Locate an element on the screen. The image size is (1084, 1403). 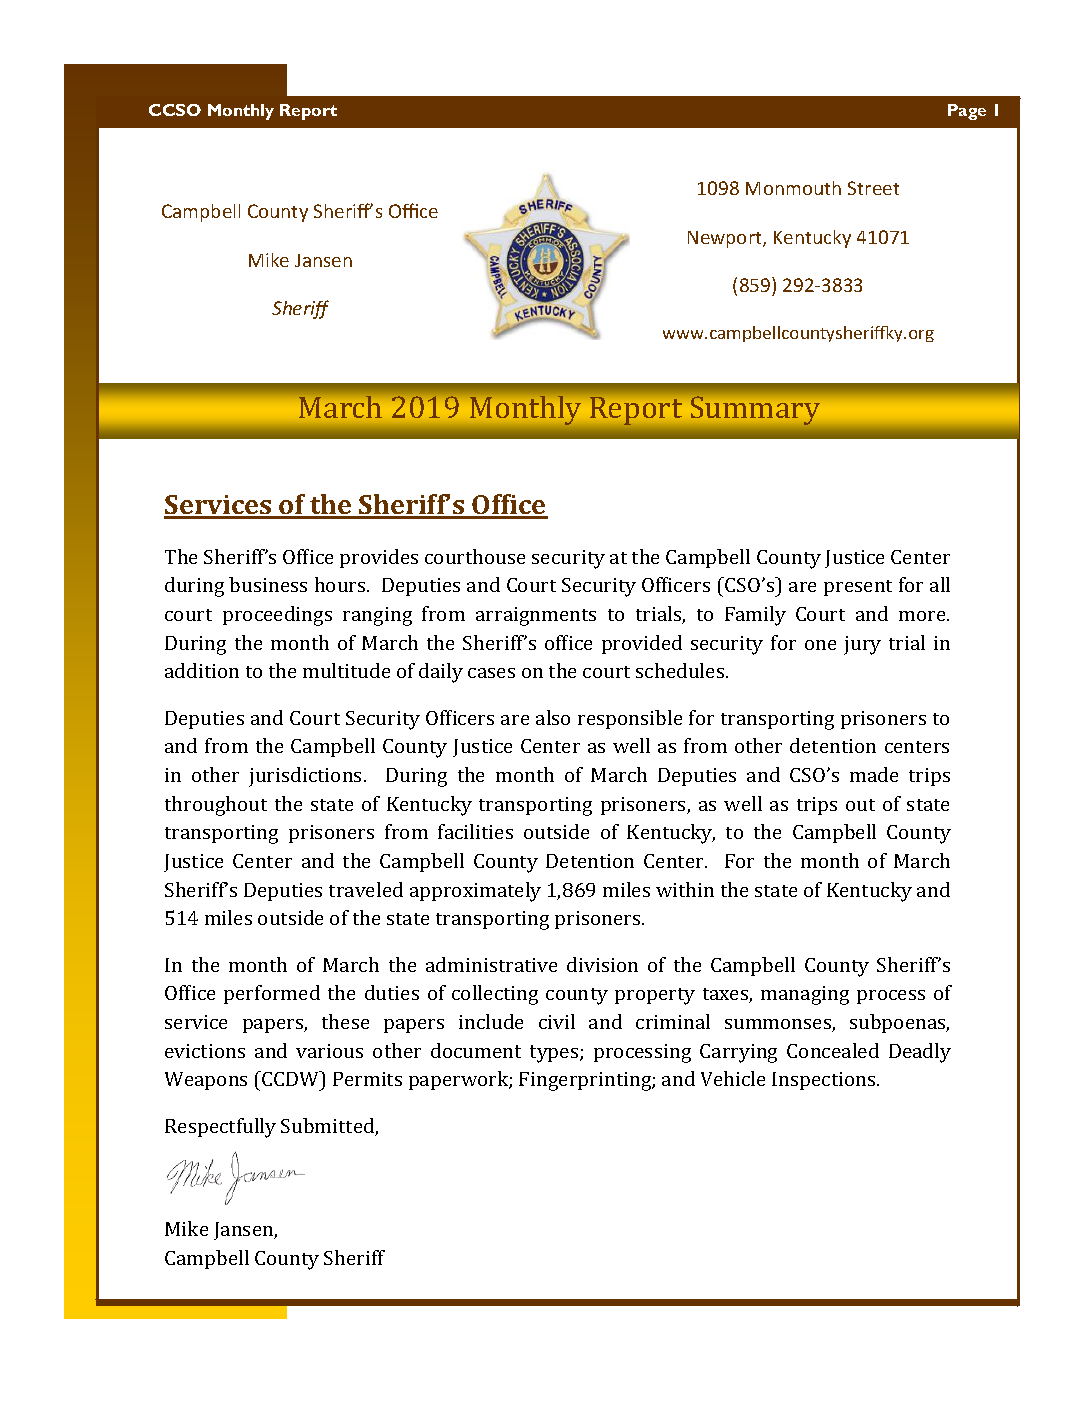
various is located at coordinates (329, 1051).
